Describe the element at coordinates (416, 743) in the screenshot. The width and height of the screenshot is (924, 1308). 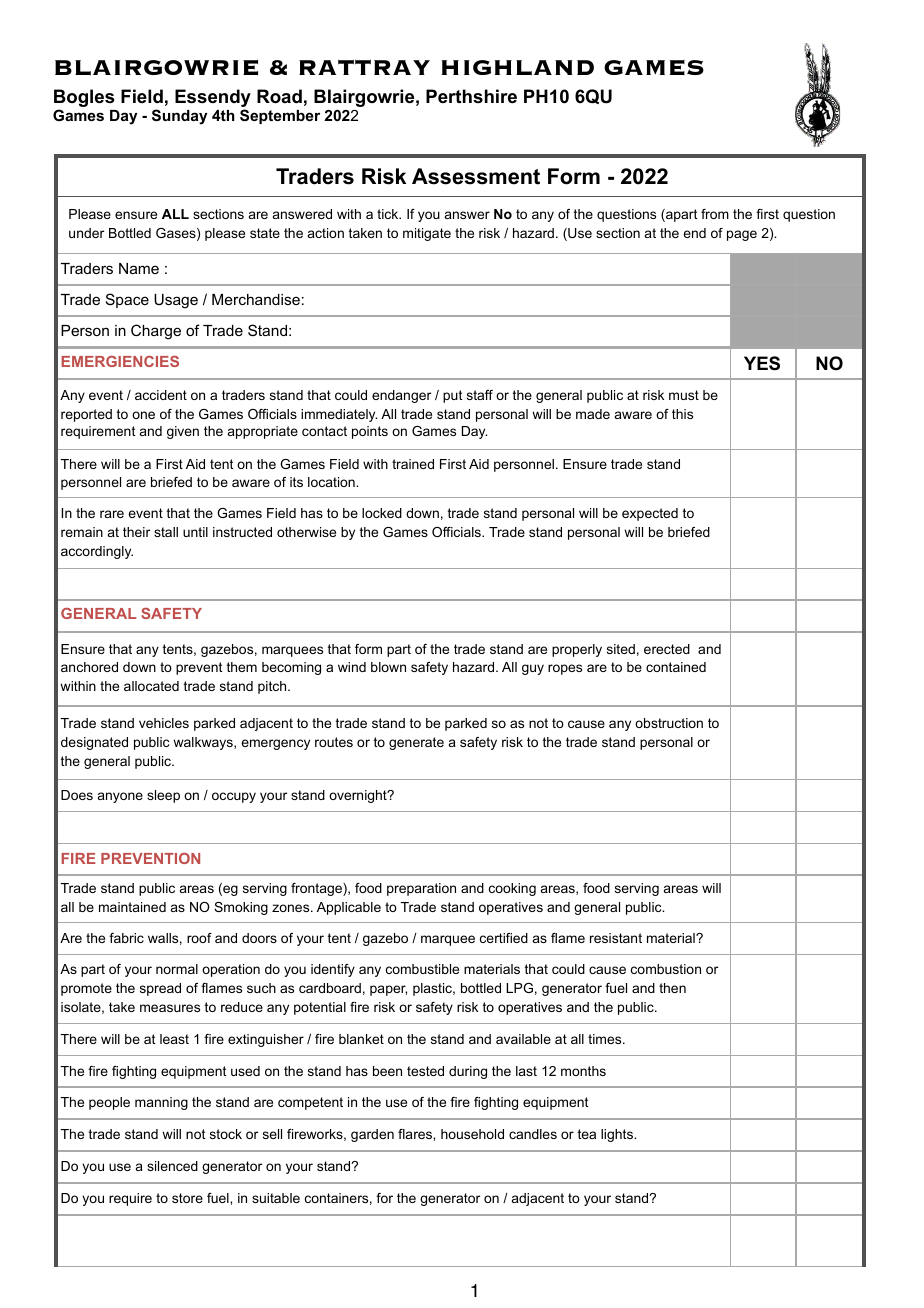
I see `generate` at that location.
